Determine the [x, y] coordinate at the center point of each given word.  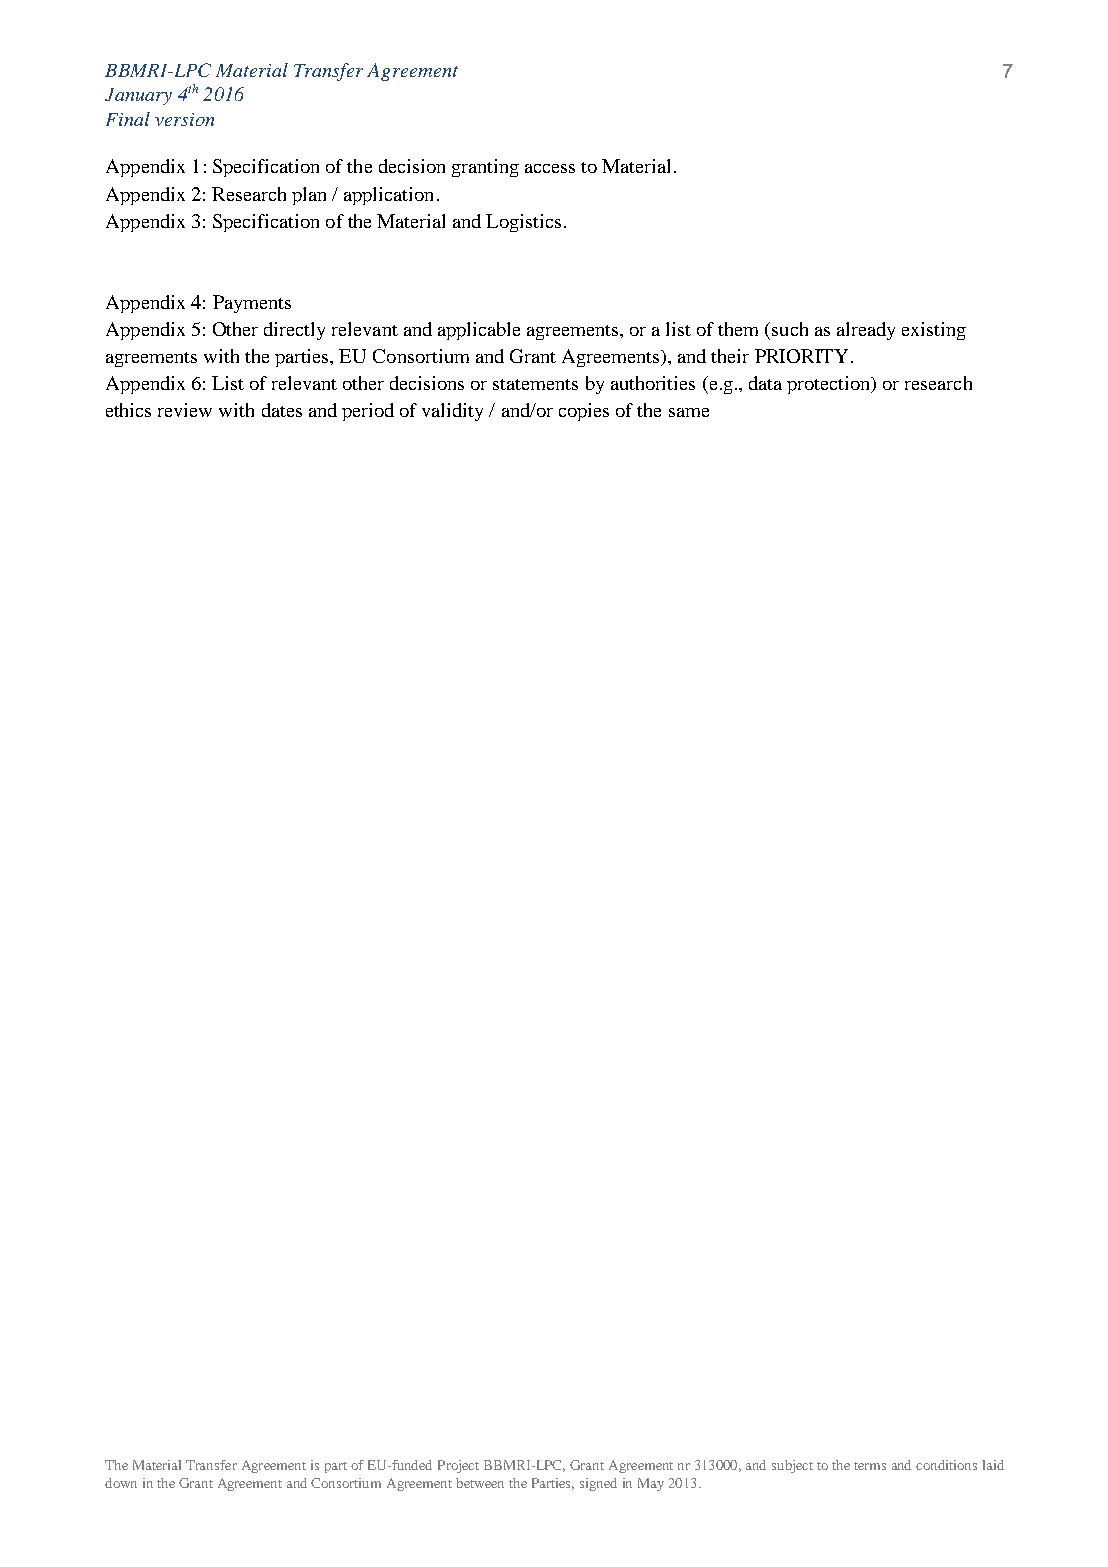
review [185, 410]
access [550, 168]
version [184, 119]
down [121, 1483]
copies [584, 412]
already [866, 331]
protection [830, 385]
